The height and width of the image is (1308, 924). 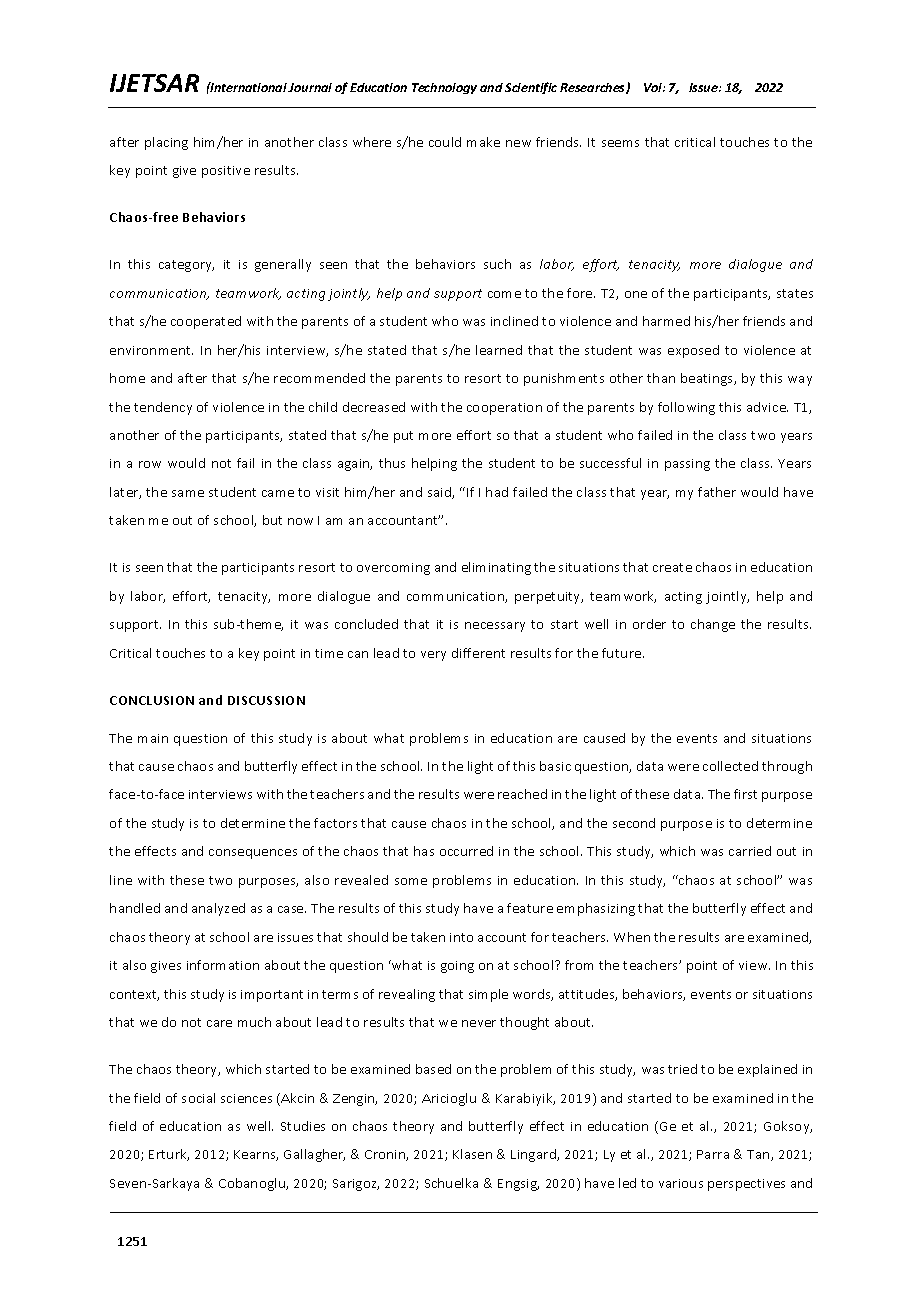 What do you see at coordinates (713, 625) in the image?
I see `change` at bounding box center [713, 625].
